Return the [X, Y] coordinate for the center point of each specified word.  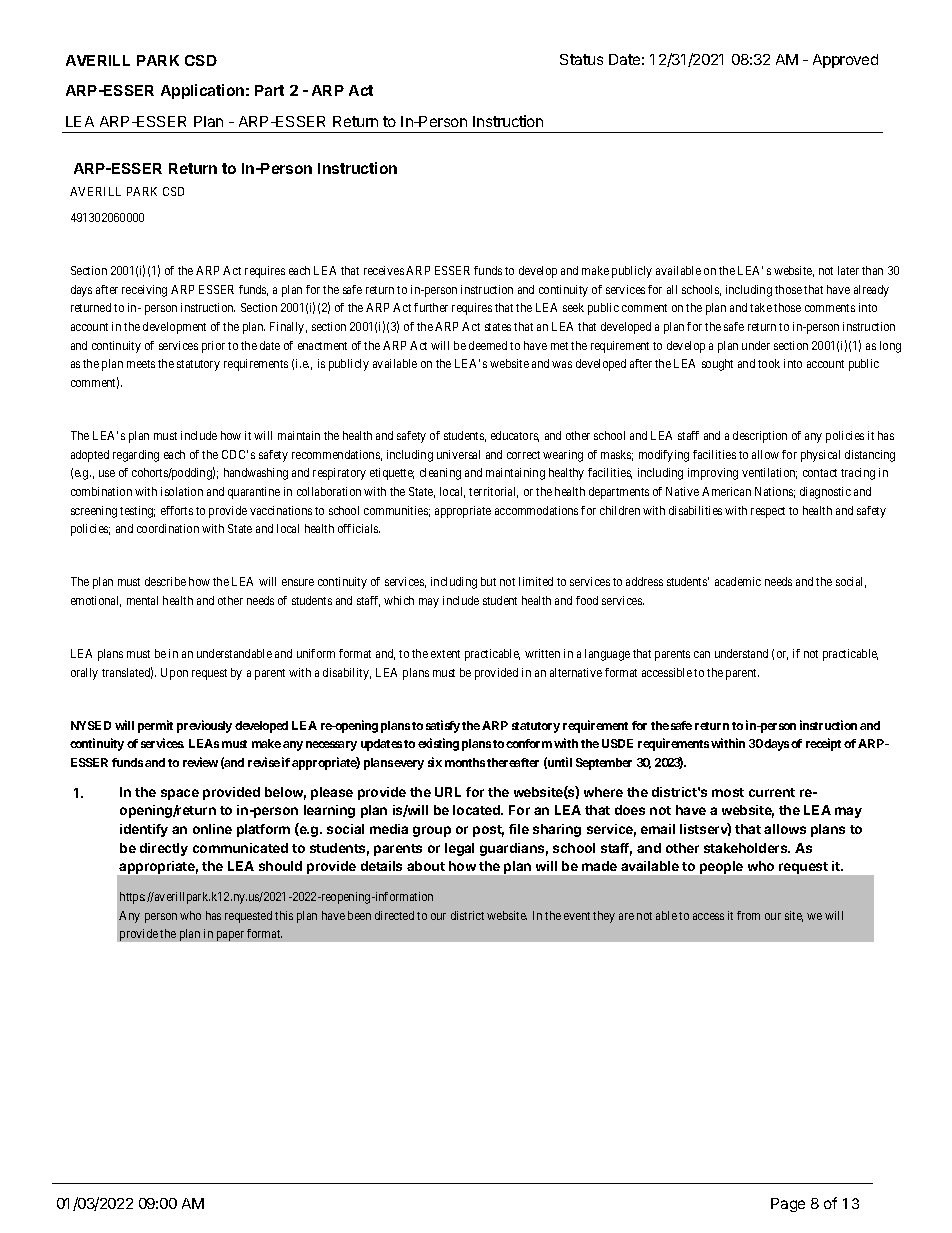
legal [459, 849]
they [604, 917]
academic [738, 581]
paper [230, 936]
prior [213, 347]
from [748, 915]
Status [581, 59]
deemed [488, 345]
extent [445, 654]
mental [142, 600]
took [769, 363]
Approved [845, 61]
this [284, 915]
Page [788, 1205]
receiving [144, 291]
